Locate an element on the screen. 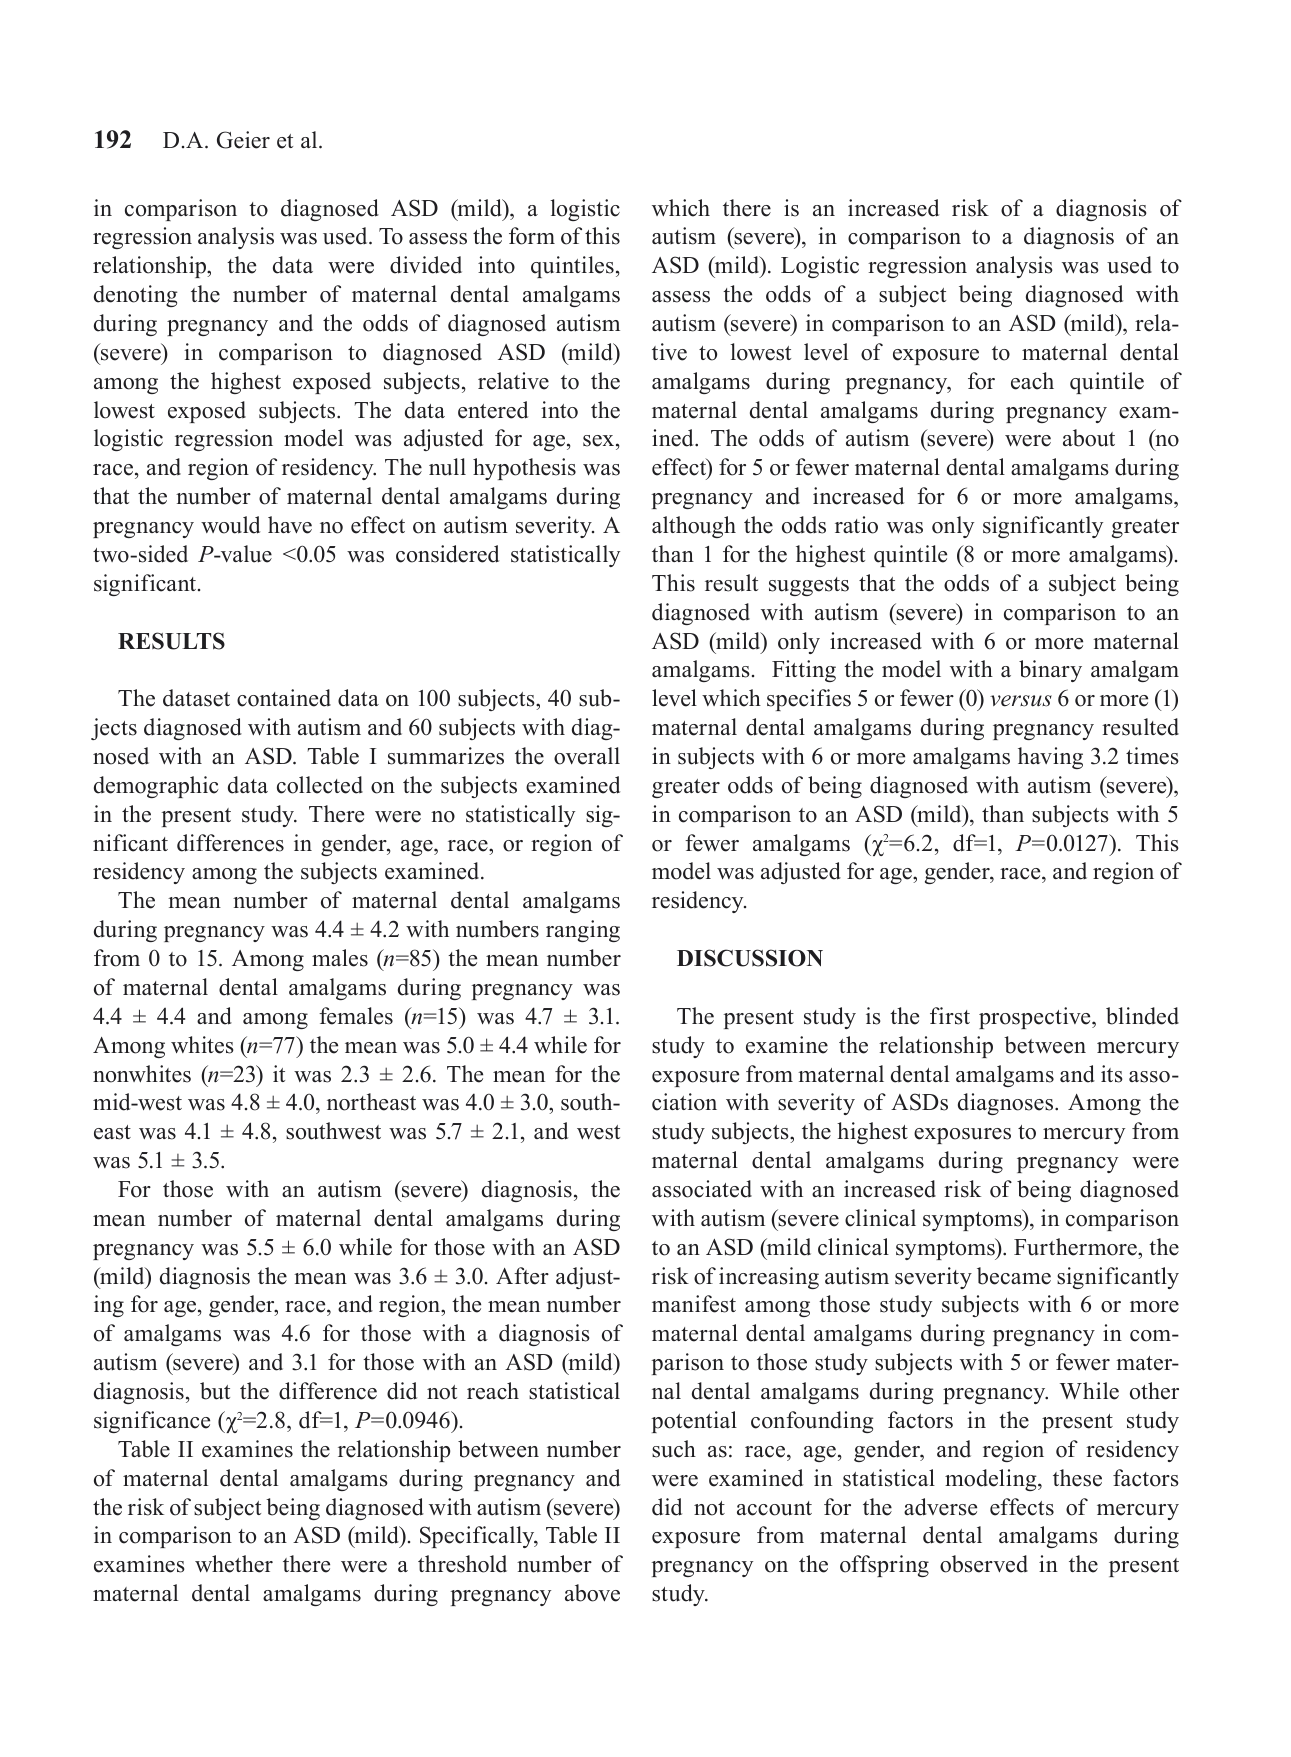 Image resolution: width=1291 pixels, height=1757 pixels. whether is located at coordinates (234, 1564).
